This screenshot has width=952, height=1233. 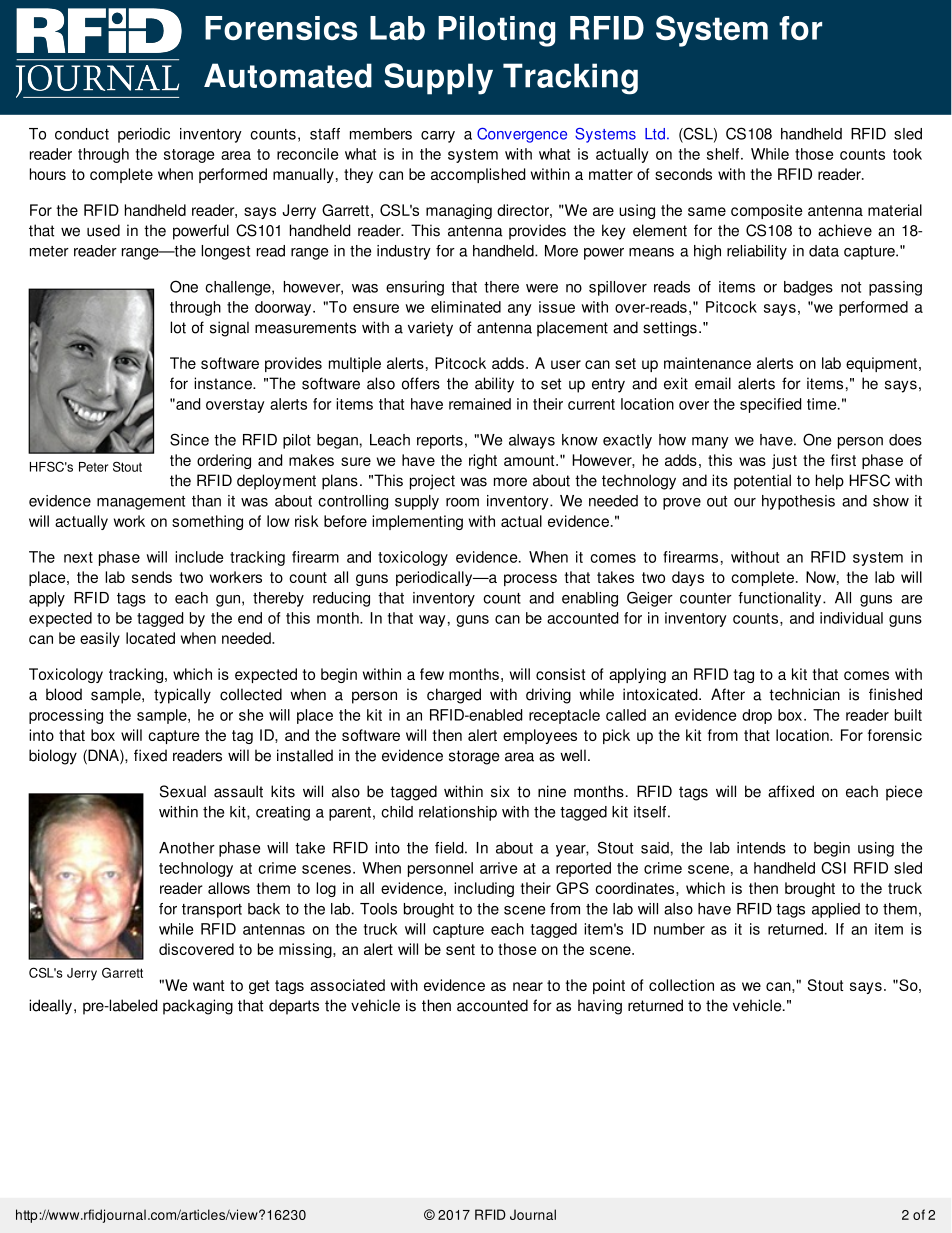 I want to click on collection, so click(x=681, y=985).
